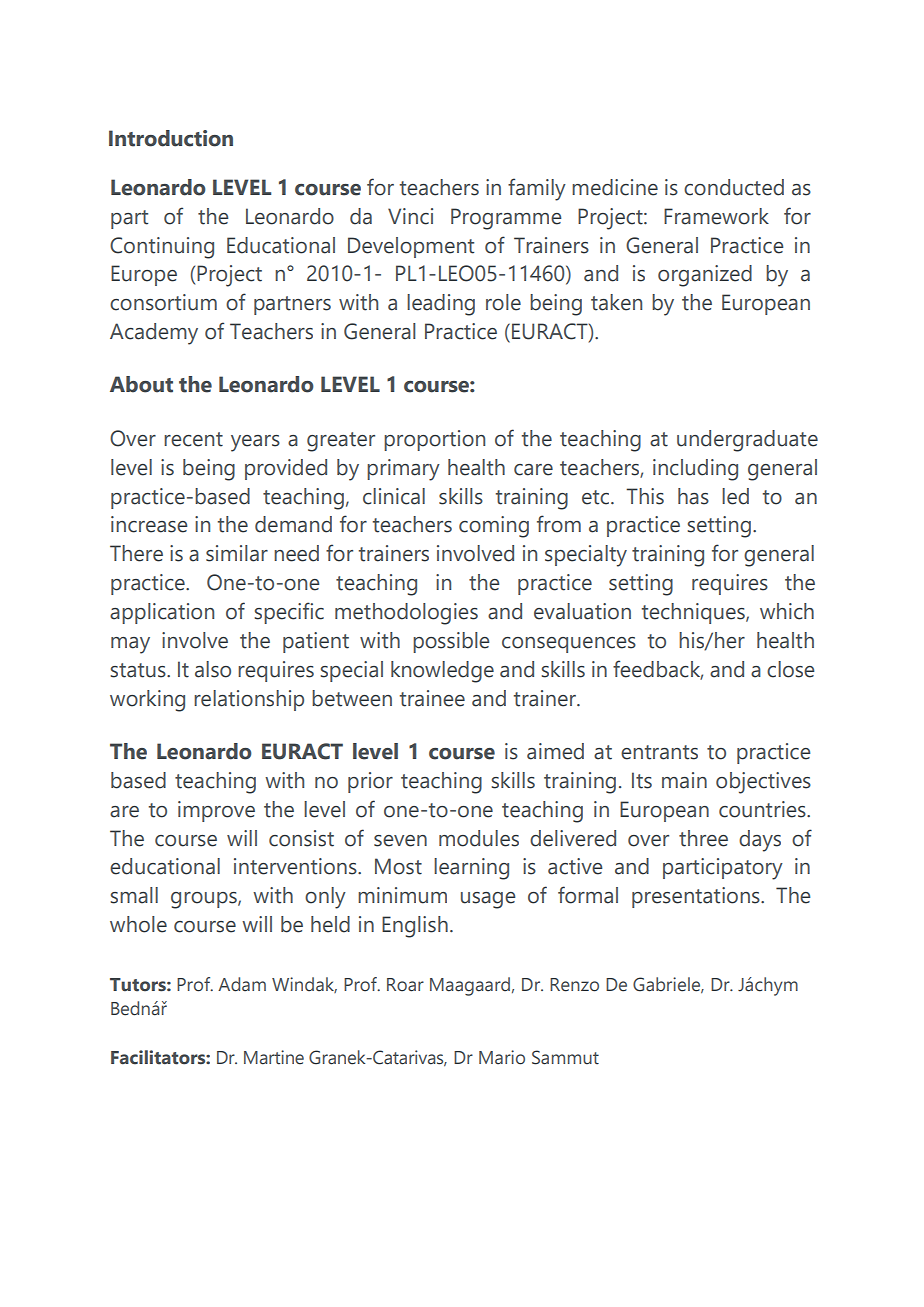 The image size is (924, 1307). Describe the element at coordinates (537, 189) in the page. I see `family` at that location.
